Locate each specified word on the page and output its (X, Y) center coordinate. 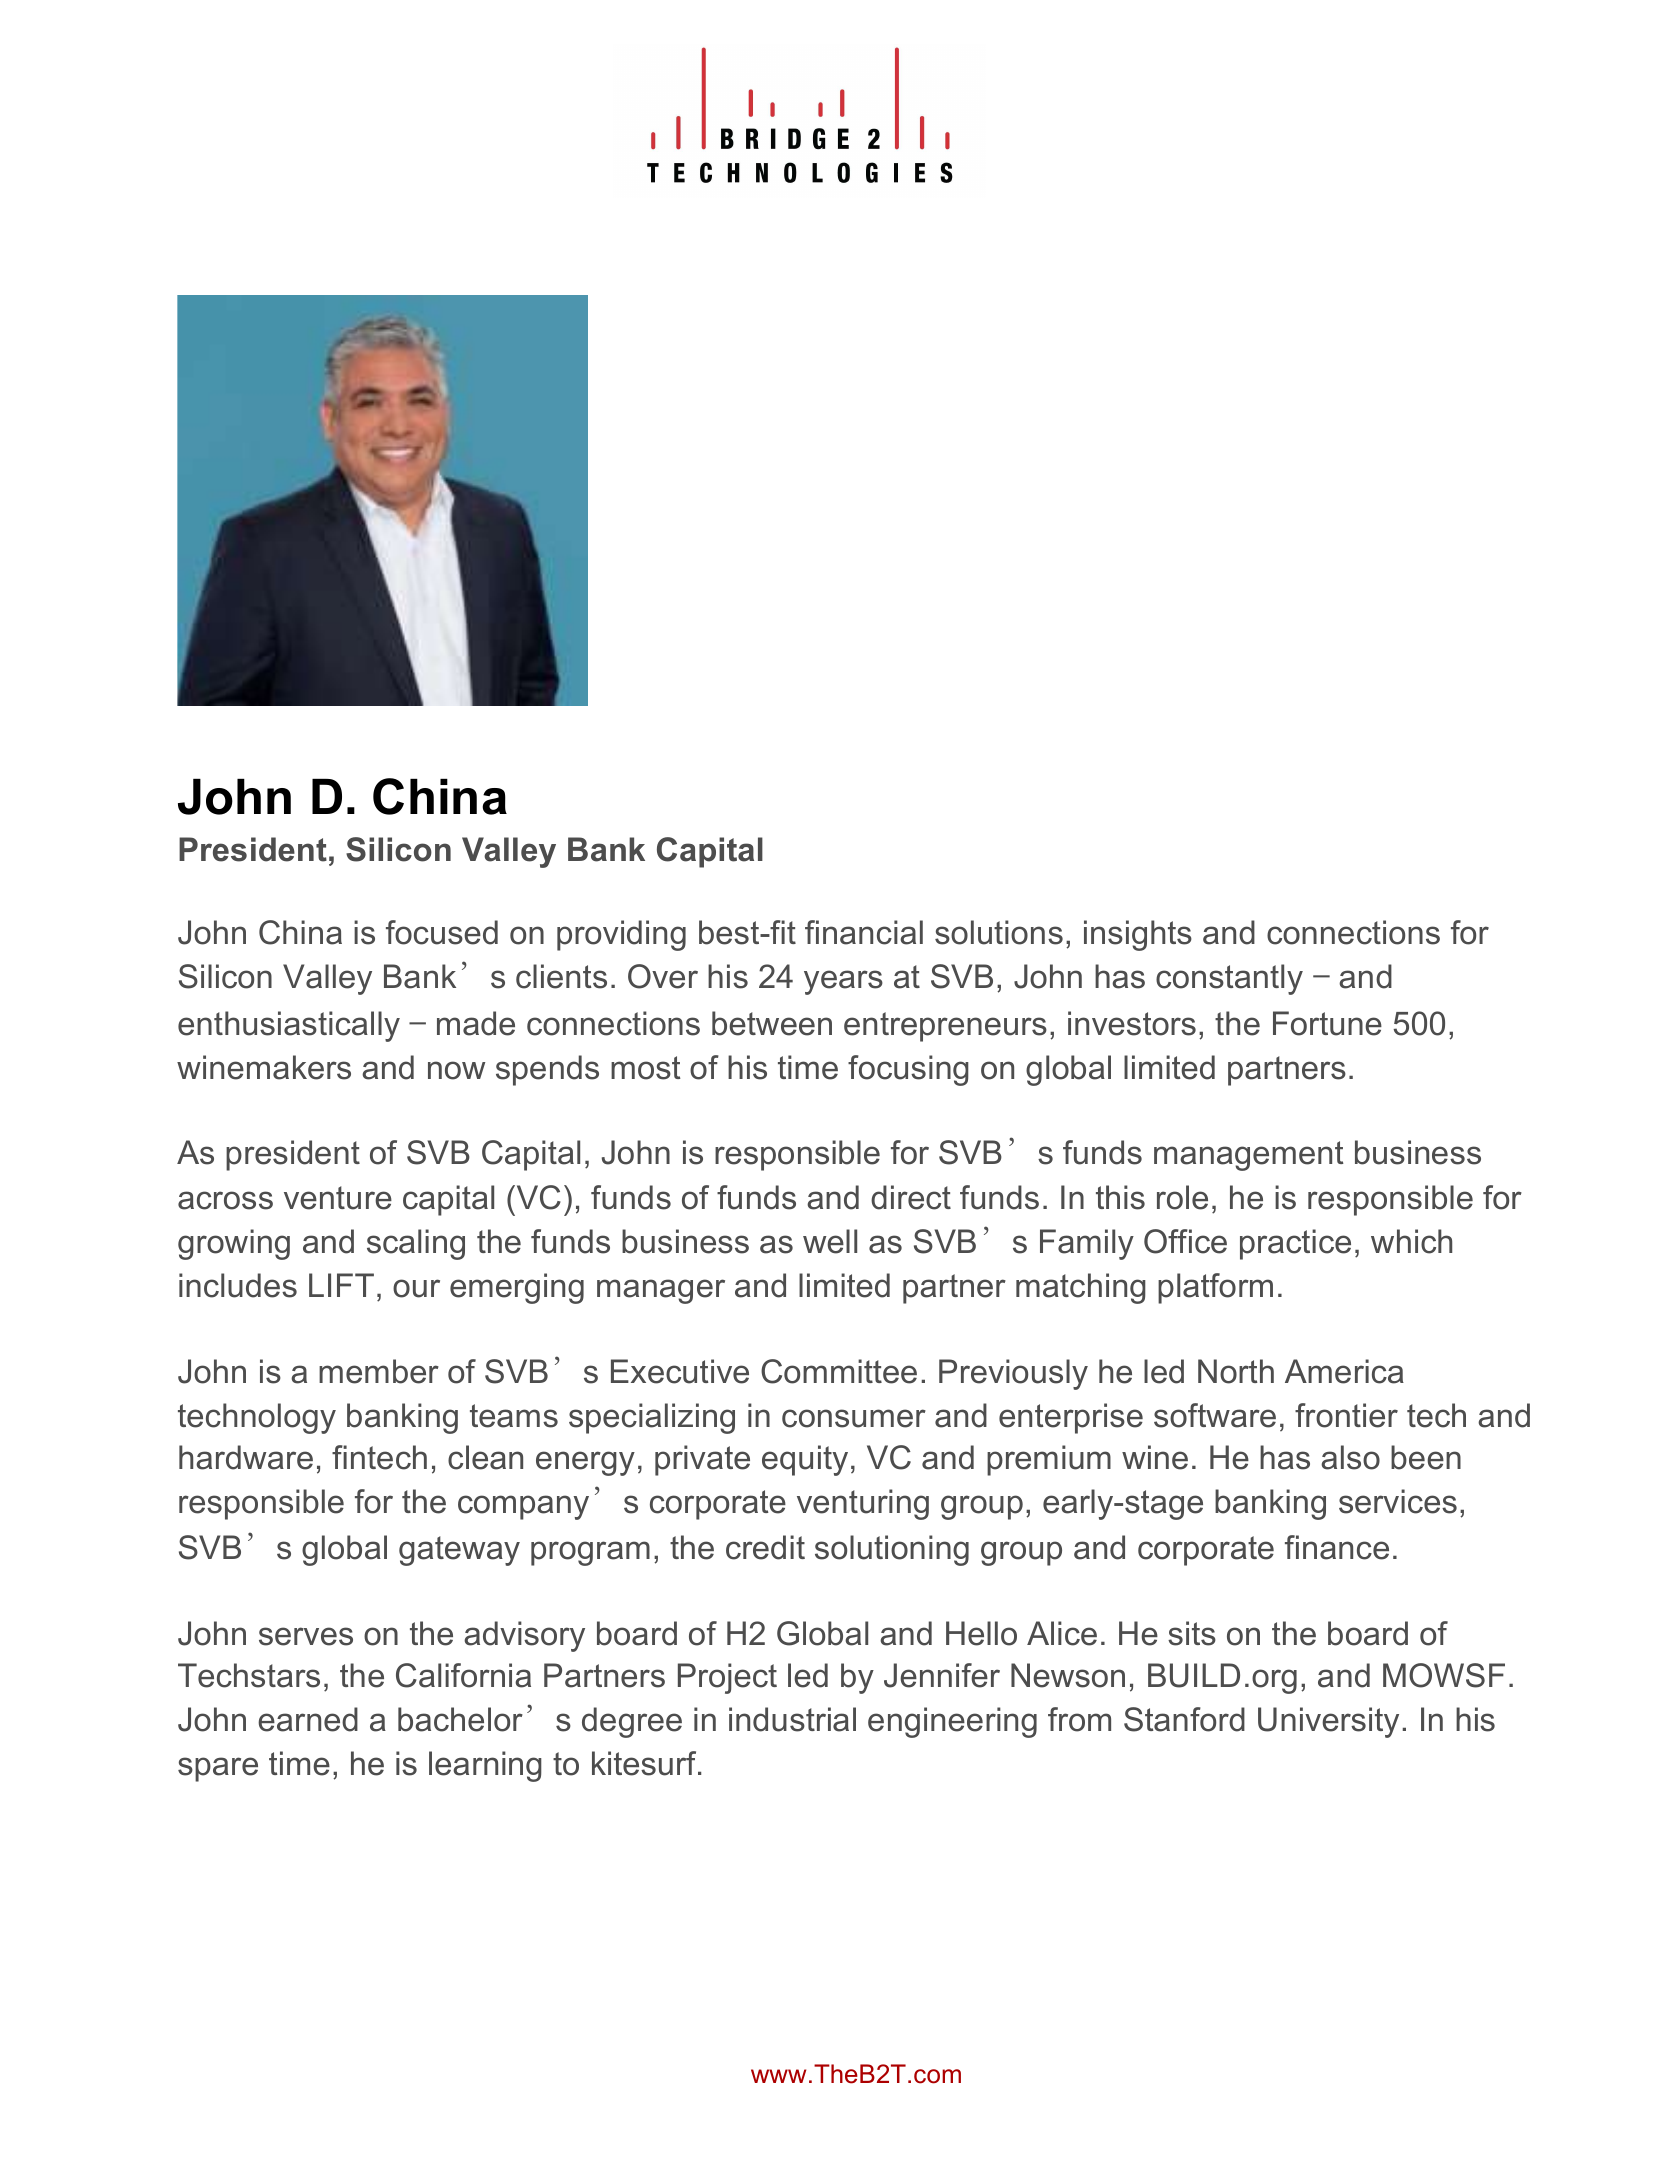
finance (1337, 1547)
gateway (459, 1551)
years (843, 982)
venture (338, 1198)
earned (308, 1719)
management (1249, 1156)
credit (765, 1547)
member (379, 1371)
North (1236, 1371)
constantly (1229, 979)
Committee (839, 1371)
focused (442, 932)
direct (911, 1197)
